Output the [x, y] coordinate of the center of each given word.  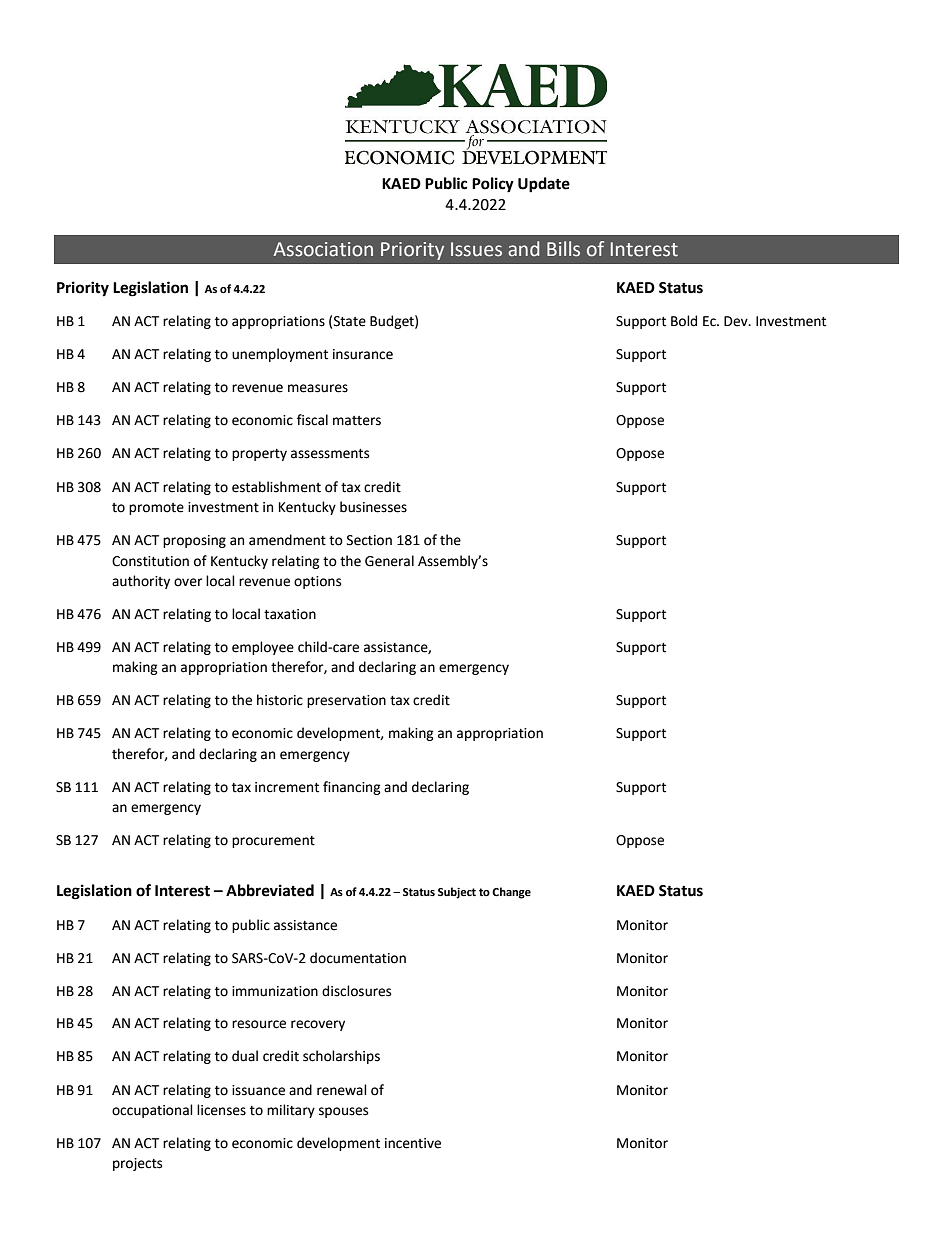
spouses [343, 1112]
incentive [413, 1143]
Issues [476, 249]
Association [323, 249]
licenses [221, 1110]
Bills [563, 249]
